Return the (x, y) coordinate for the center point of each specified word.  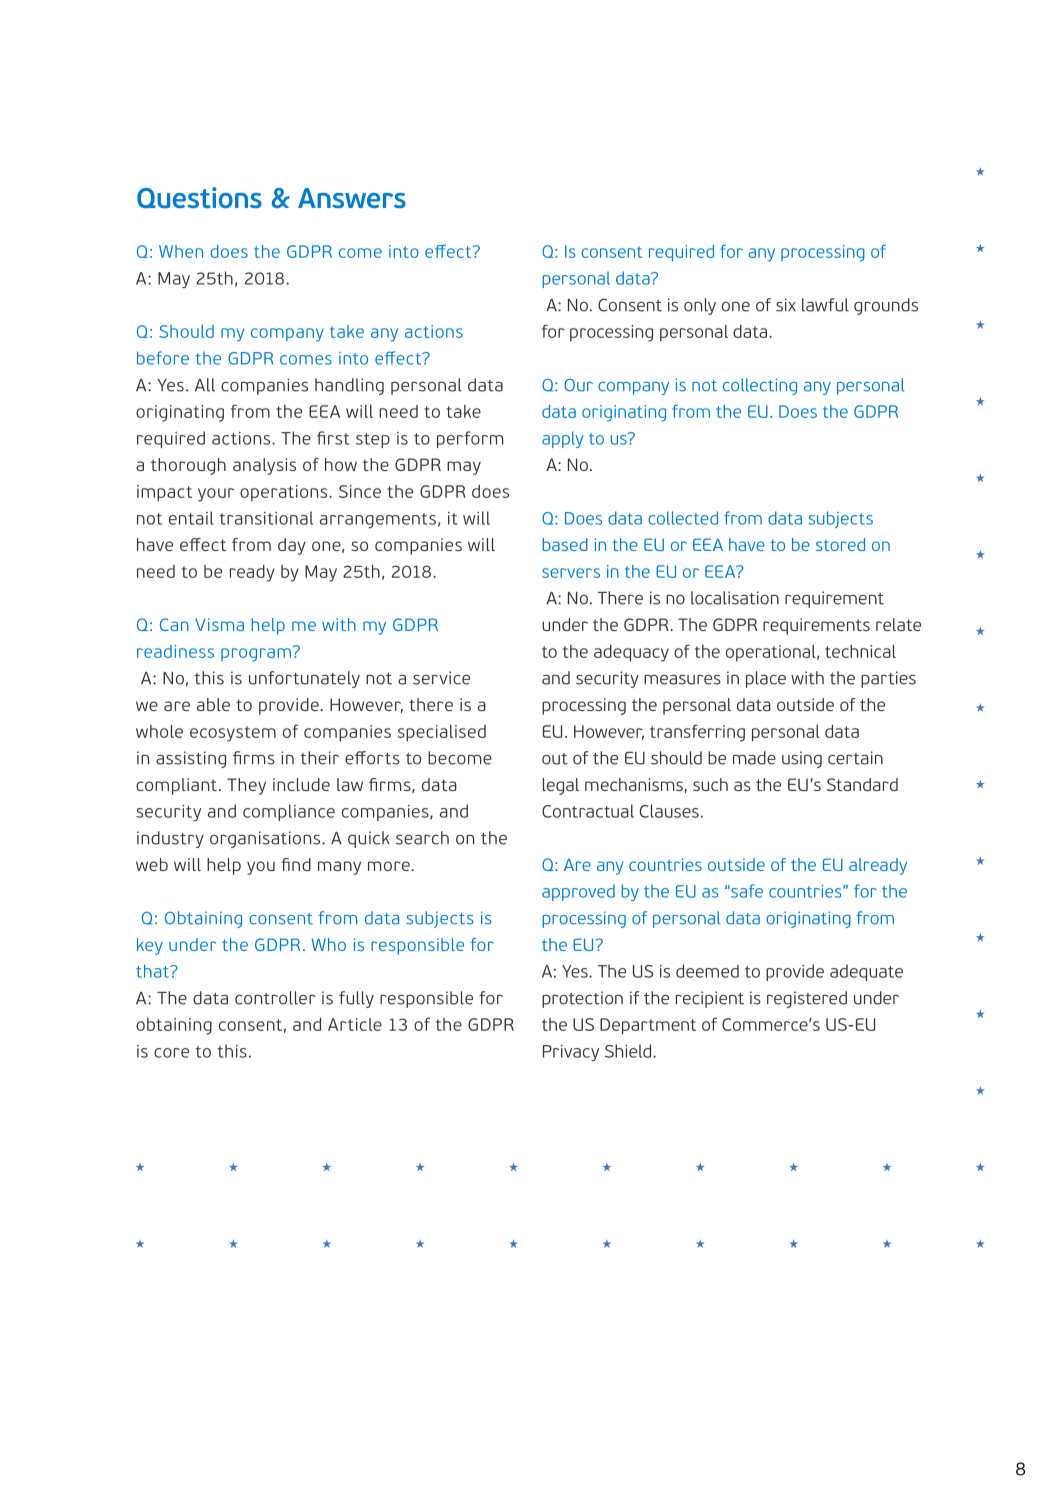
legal (561, 786)
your (216, 495)
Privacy (571, 1053)
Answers (352, 198)
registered (807, 999)
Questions (199, 197)
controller (275, 998)
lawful (825, 305)
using (802, 759)
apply (563, 439)
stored (840, 544)
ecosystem (233, 734)
